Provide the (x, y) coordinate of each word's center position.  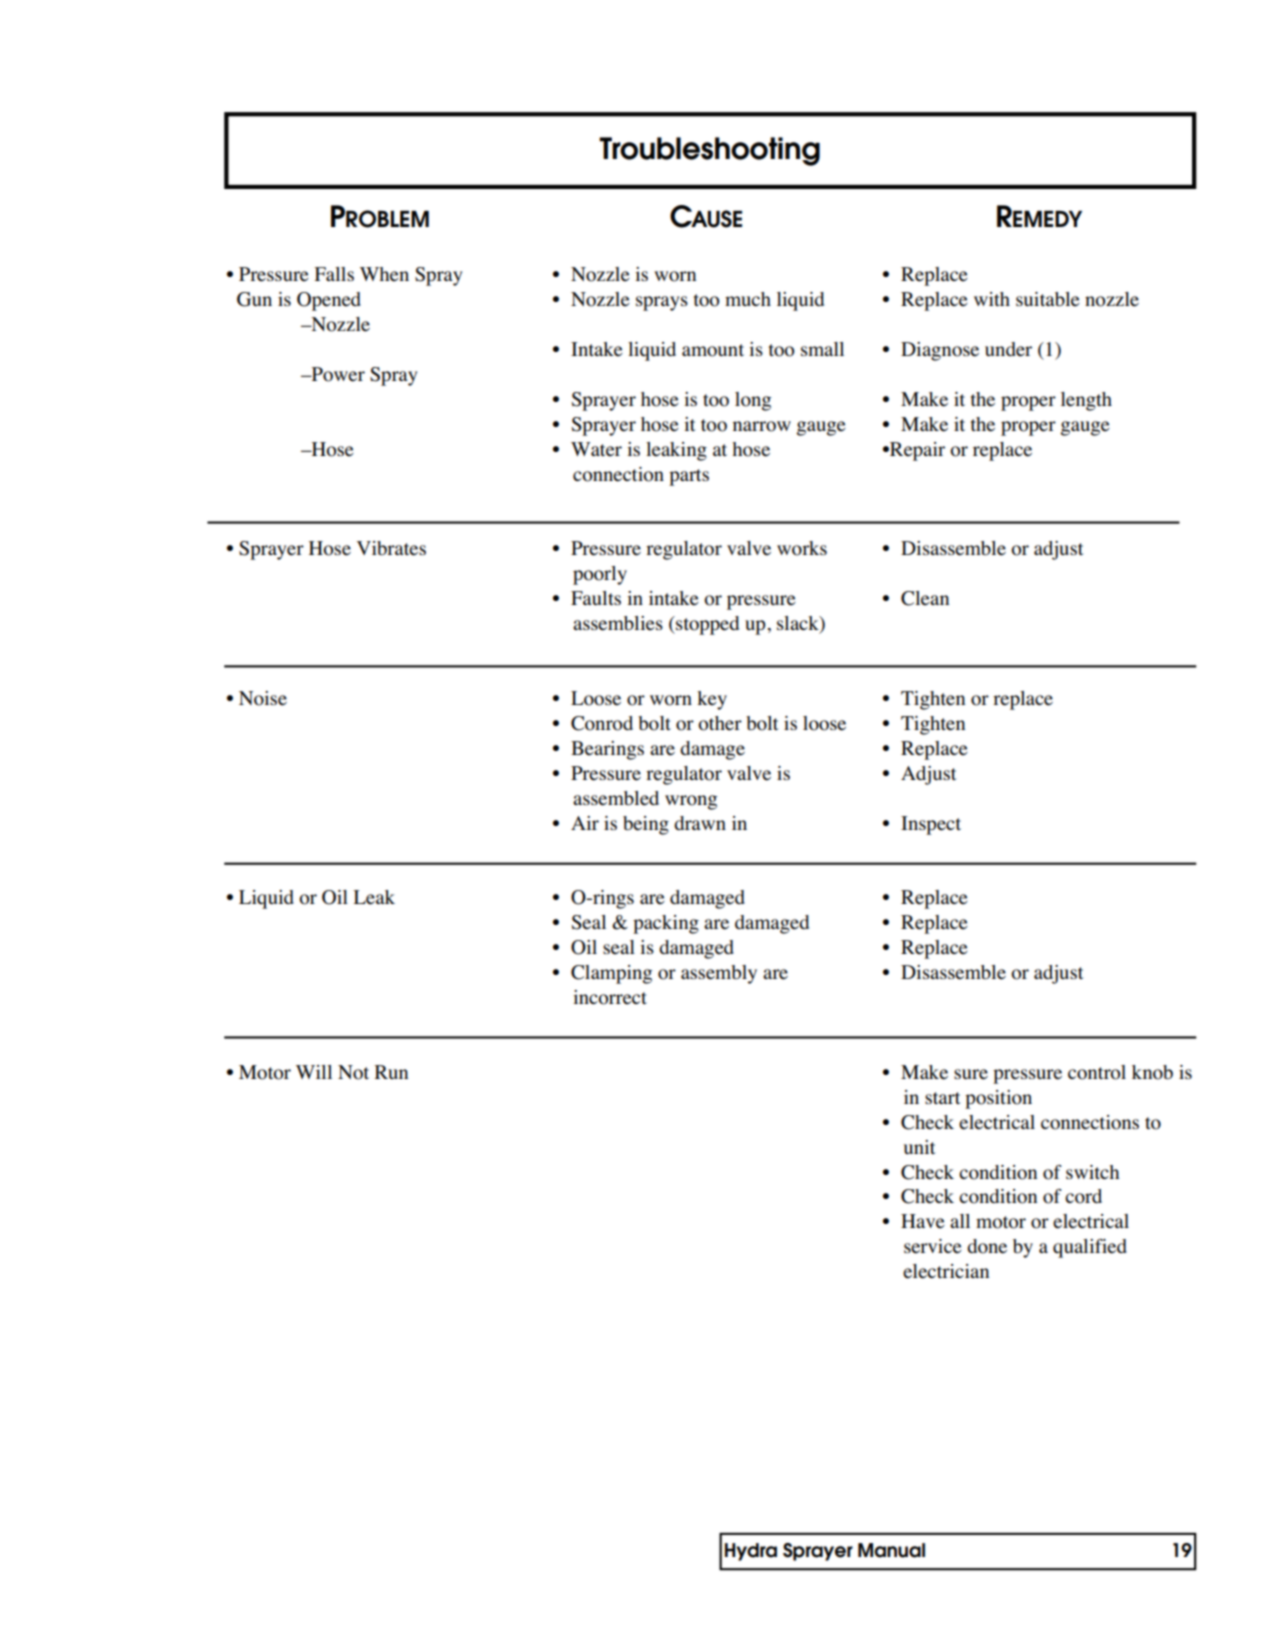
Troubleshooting (709, 151)
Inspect (931, 825)
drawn (700, 823)
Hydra (751, 1552)
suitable (1048, 299)
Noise (263, 698)
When (384, 274)
